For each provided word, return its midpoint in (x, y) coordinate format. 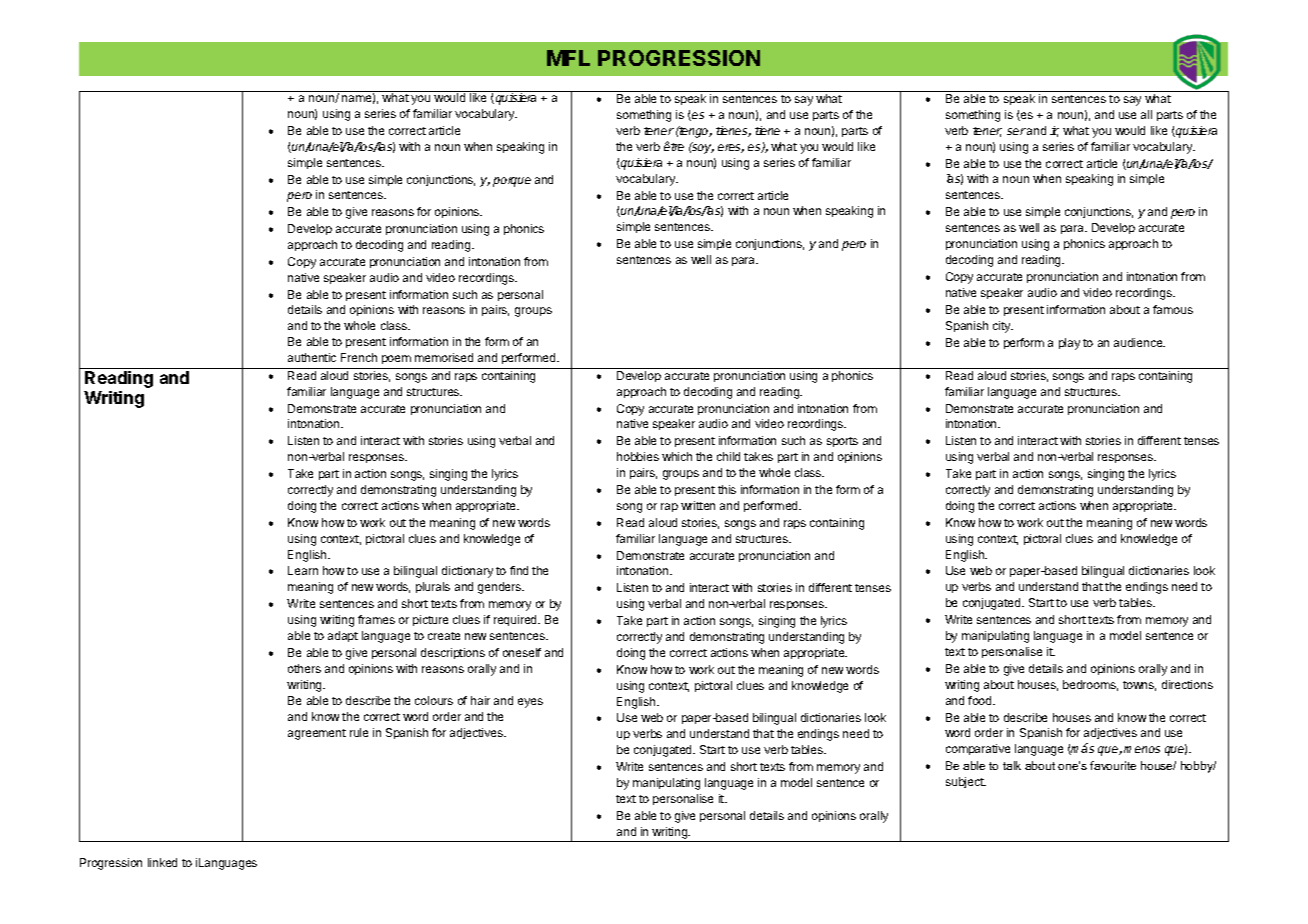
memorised (444, 357)
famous (1173, 309)
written (698, 505)
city (1003, 327)
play (1069, 344)
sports (842, 442)
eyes (530, 703)
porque (512, 182)
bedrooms (1090, 685)
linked (162, 862)
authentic (312, 357)
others (304, 668)
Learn (303, 570)
